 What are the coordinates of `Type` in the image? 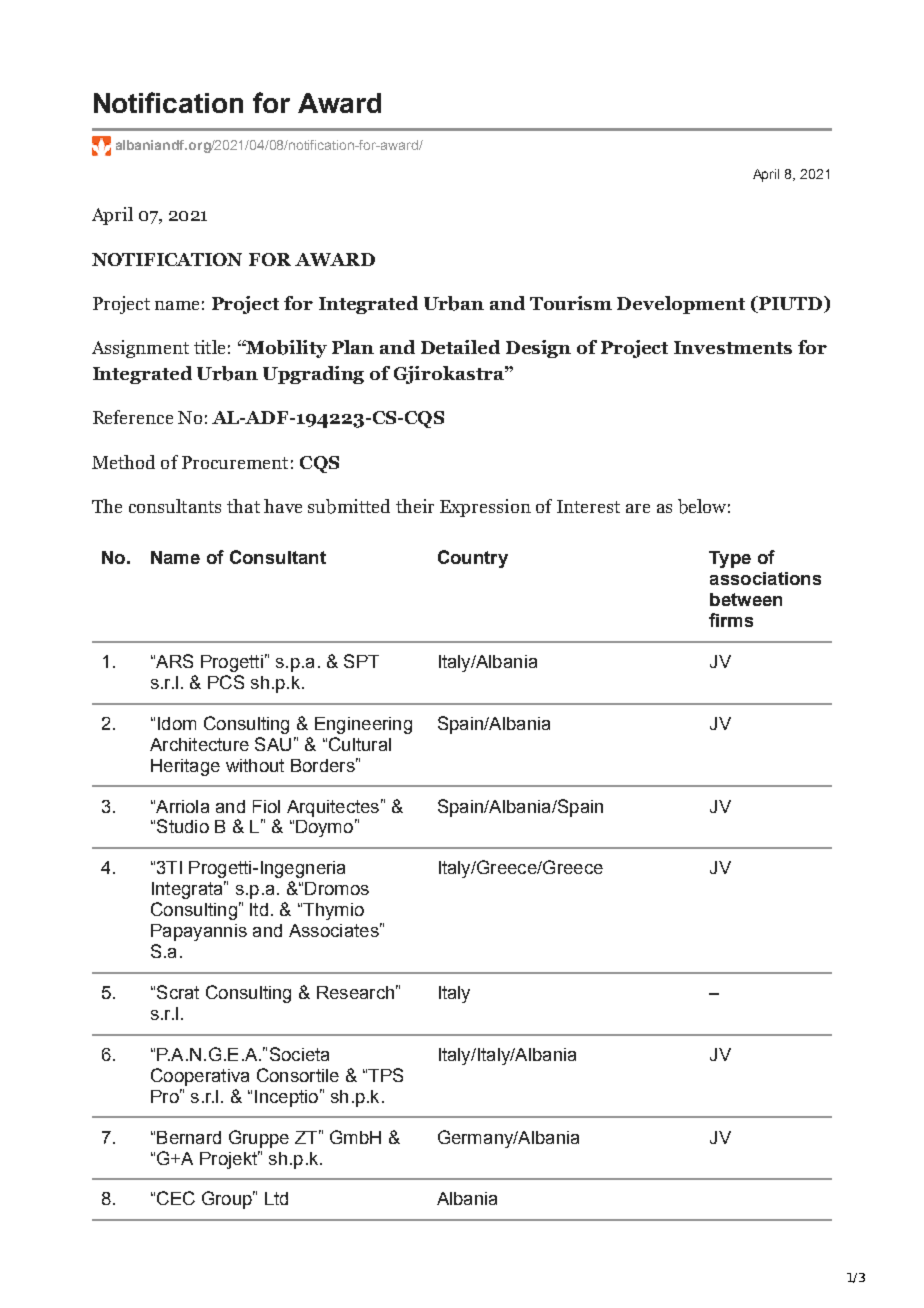 It's located at (730, 559).
